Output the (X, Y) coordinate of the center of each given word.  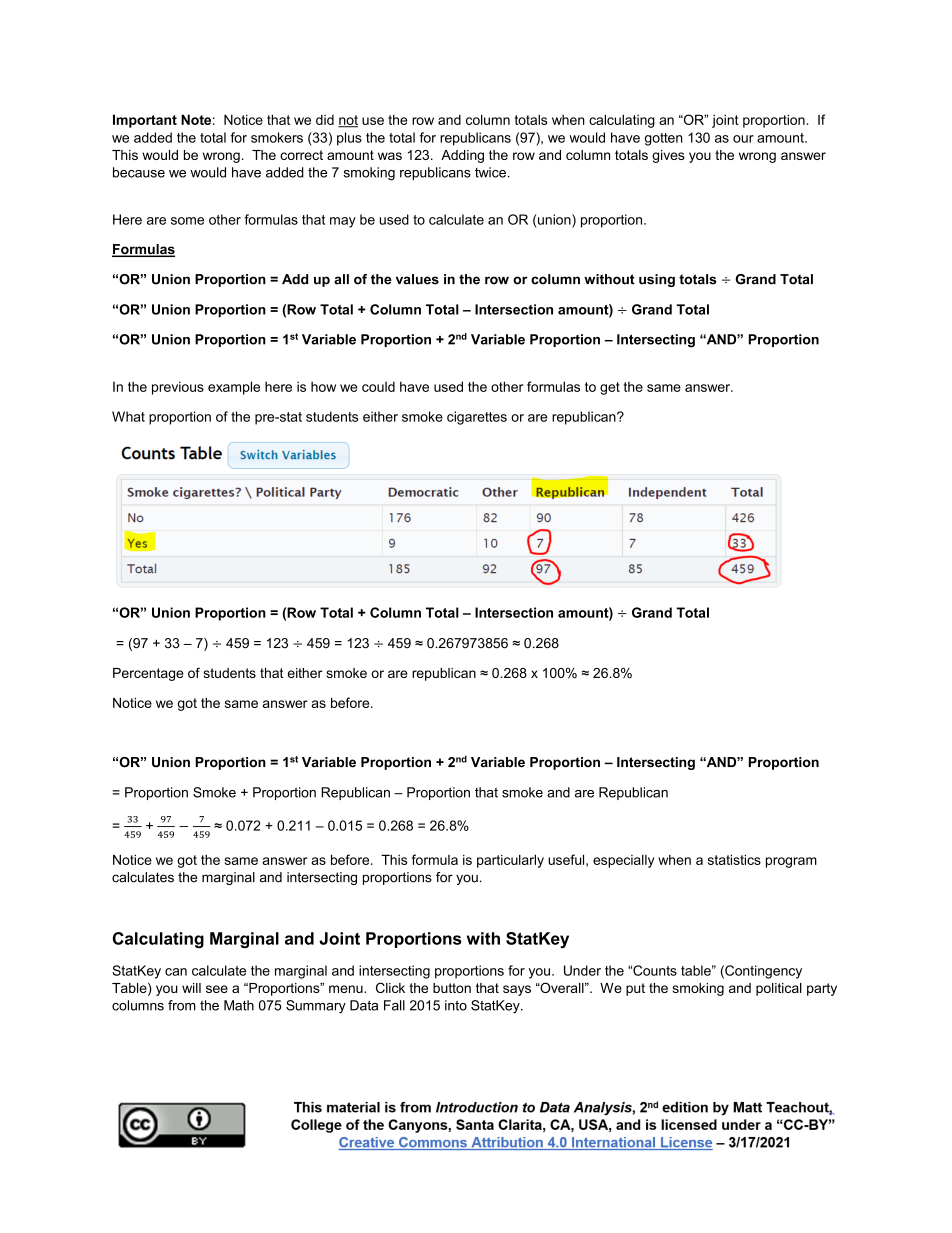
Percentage (148, 674)
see (217, 989)
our (743, 139)
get (610, 388)
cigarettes (477, 418)
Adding (462, 156)
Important (145, 121)
